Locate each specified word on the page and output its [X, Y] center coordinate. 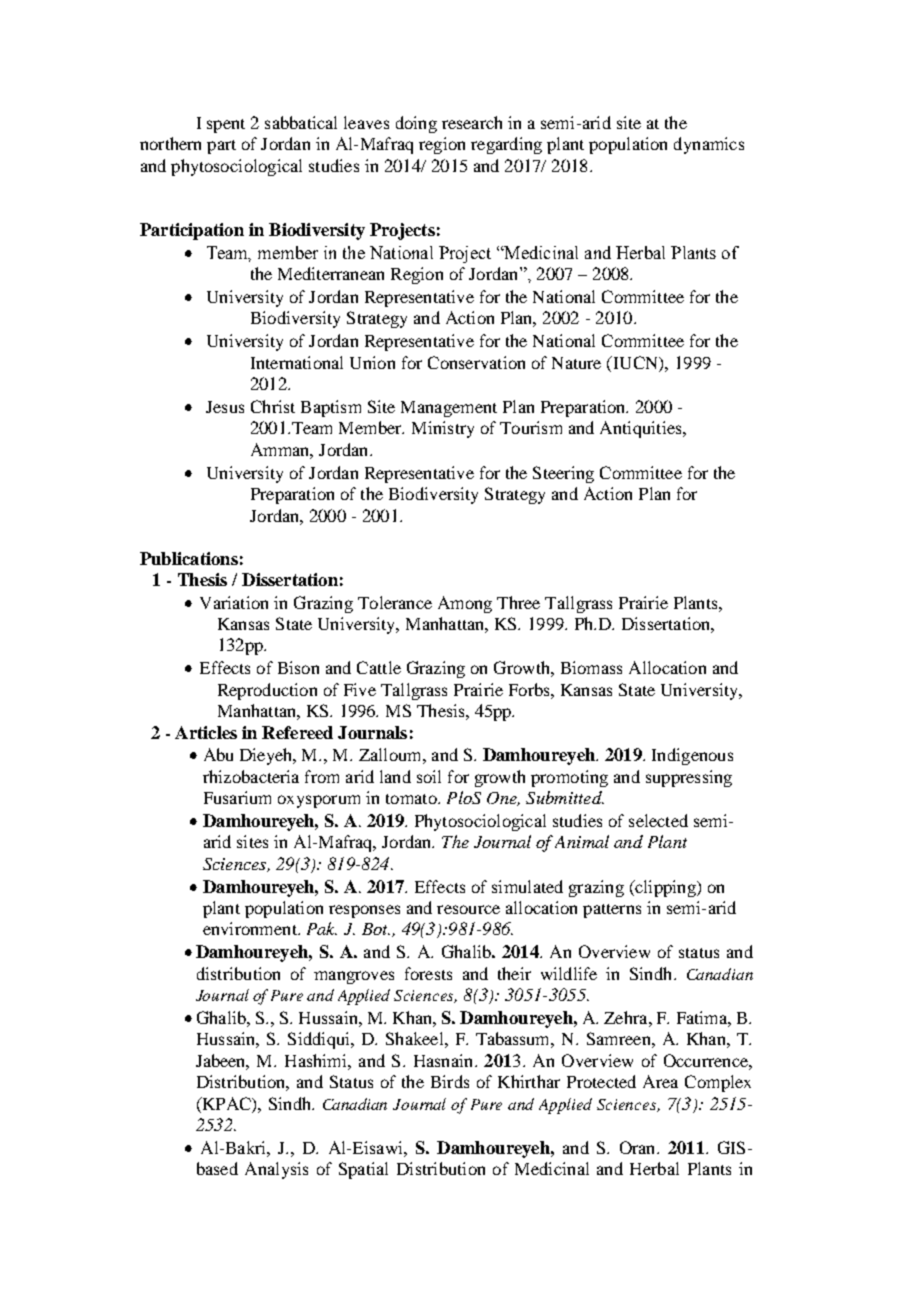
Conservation [476, 362]
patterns [612, 911]
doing [416, 124]
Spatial [363, 1170]
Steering [563, 474]
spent [226, 126]
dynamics [709, 145]
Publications [189, 558]
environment [251, 928]
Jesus [225, 407]
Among [465, 604]
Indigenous [692, 756]
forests [428, 973]
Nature [576, 363]
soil [429, 776]
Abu [218, 754]
